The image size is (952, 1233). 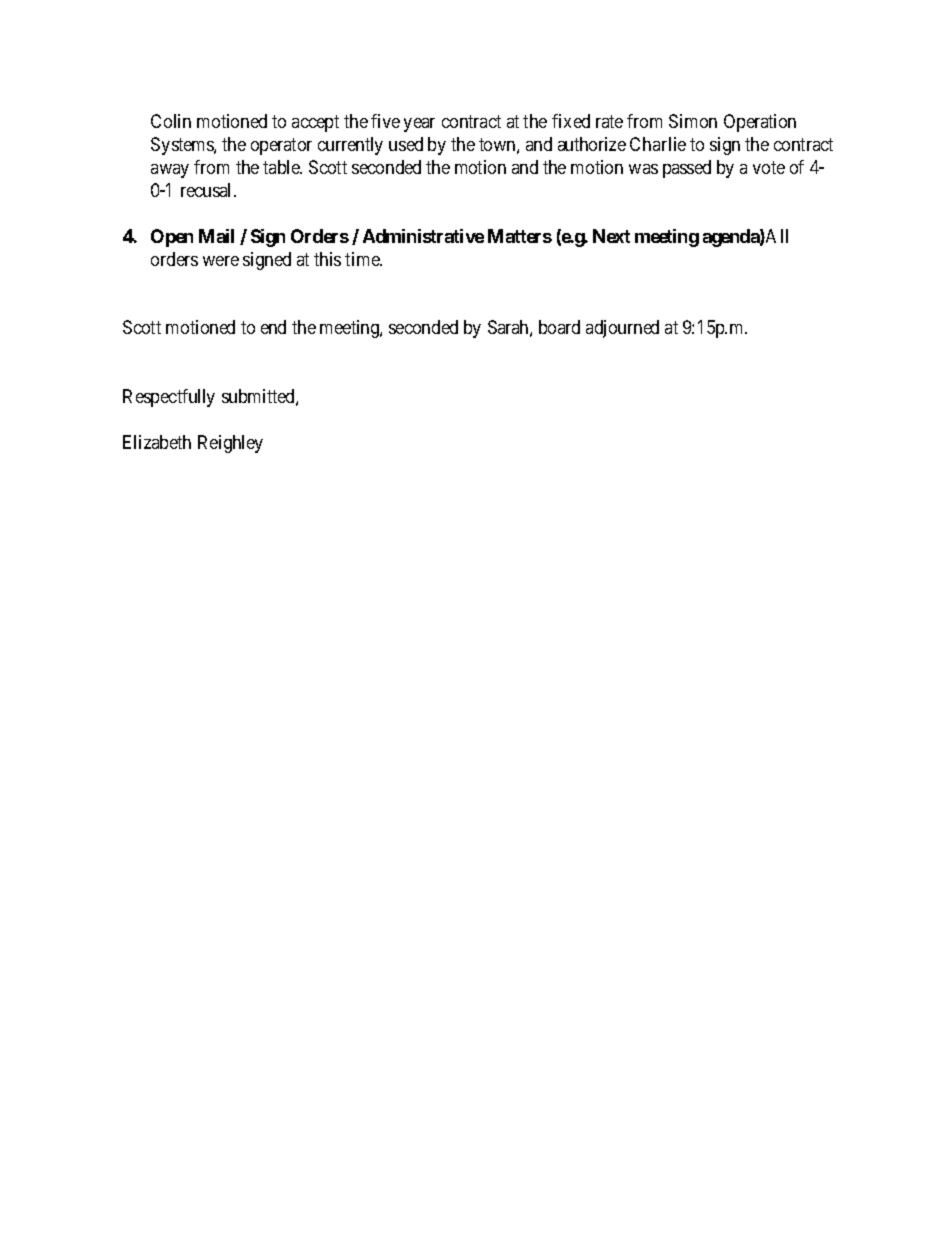 What do you see at coordinates (419, 125) in the screenshot?
I see `year` at bounding box center [419, 125].
